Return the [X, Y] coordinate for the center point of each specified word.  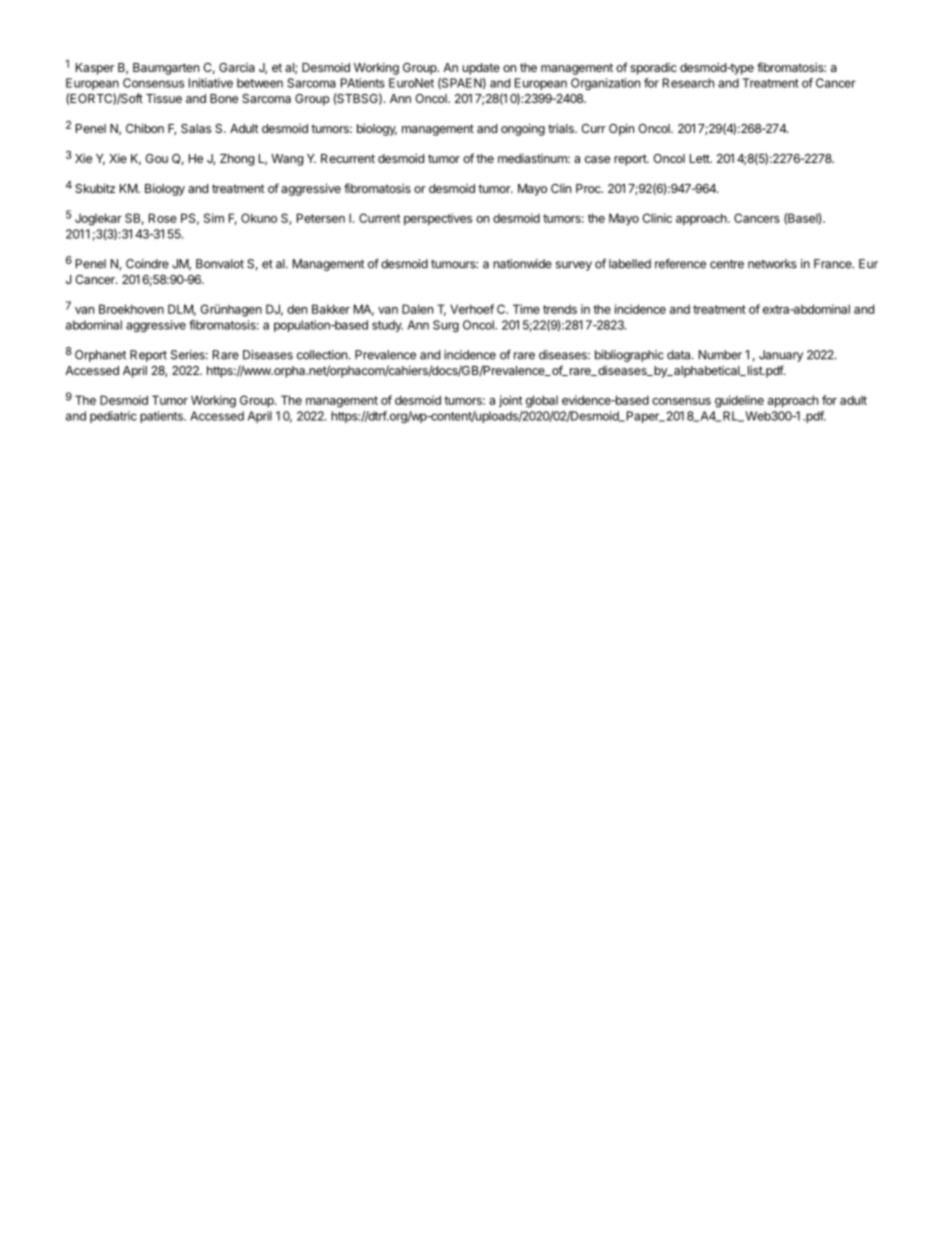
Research [688, 83]
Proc [589, 188]
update [481, 69]
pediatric [113, 417]
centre [727, 264]
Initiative [211, 83]
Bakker [331, 309]
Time [526, 309]
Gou [156, 158]
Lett [700, 158]
